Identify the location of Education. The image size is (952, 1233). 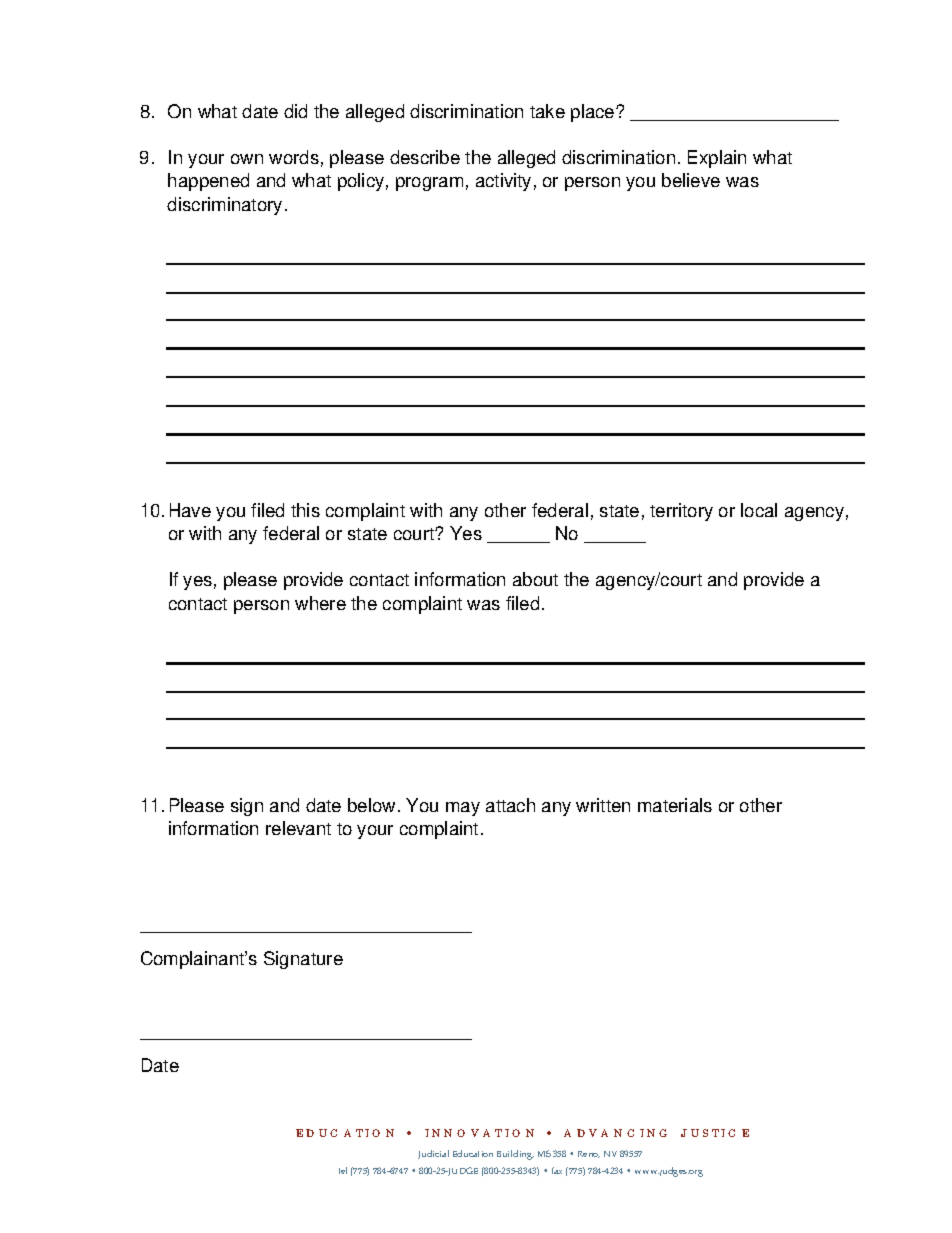
(473, 1153).
